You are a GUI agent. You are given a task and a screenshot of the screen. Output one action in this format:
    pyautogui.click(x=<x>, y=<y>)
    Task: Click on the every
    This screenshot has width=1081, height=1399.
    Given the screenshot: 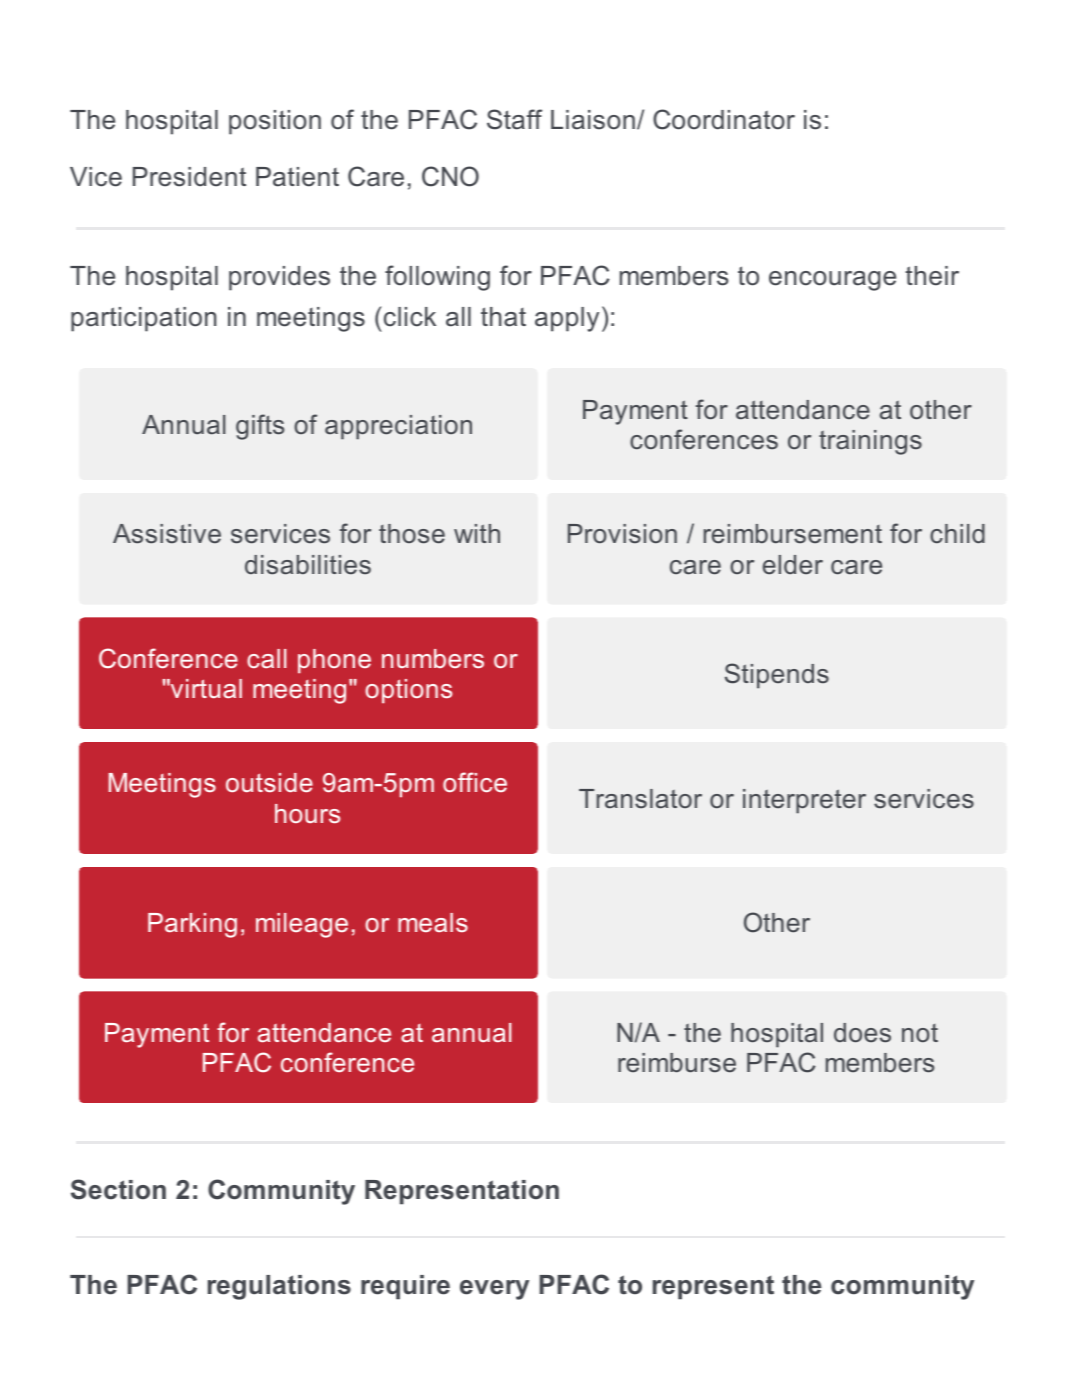 What is the action you would take?
    pyautogui.click(x=494, y=1290)
